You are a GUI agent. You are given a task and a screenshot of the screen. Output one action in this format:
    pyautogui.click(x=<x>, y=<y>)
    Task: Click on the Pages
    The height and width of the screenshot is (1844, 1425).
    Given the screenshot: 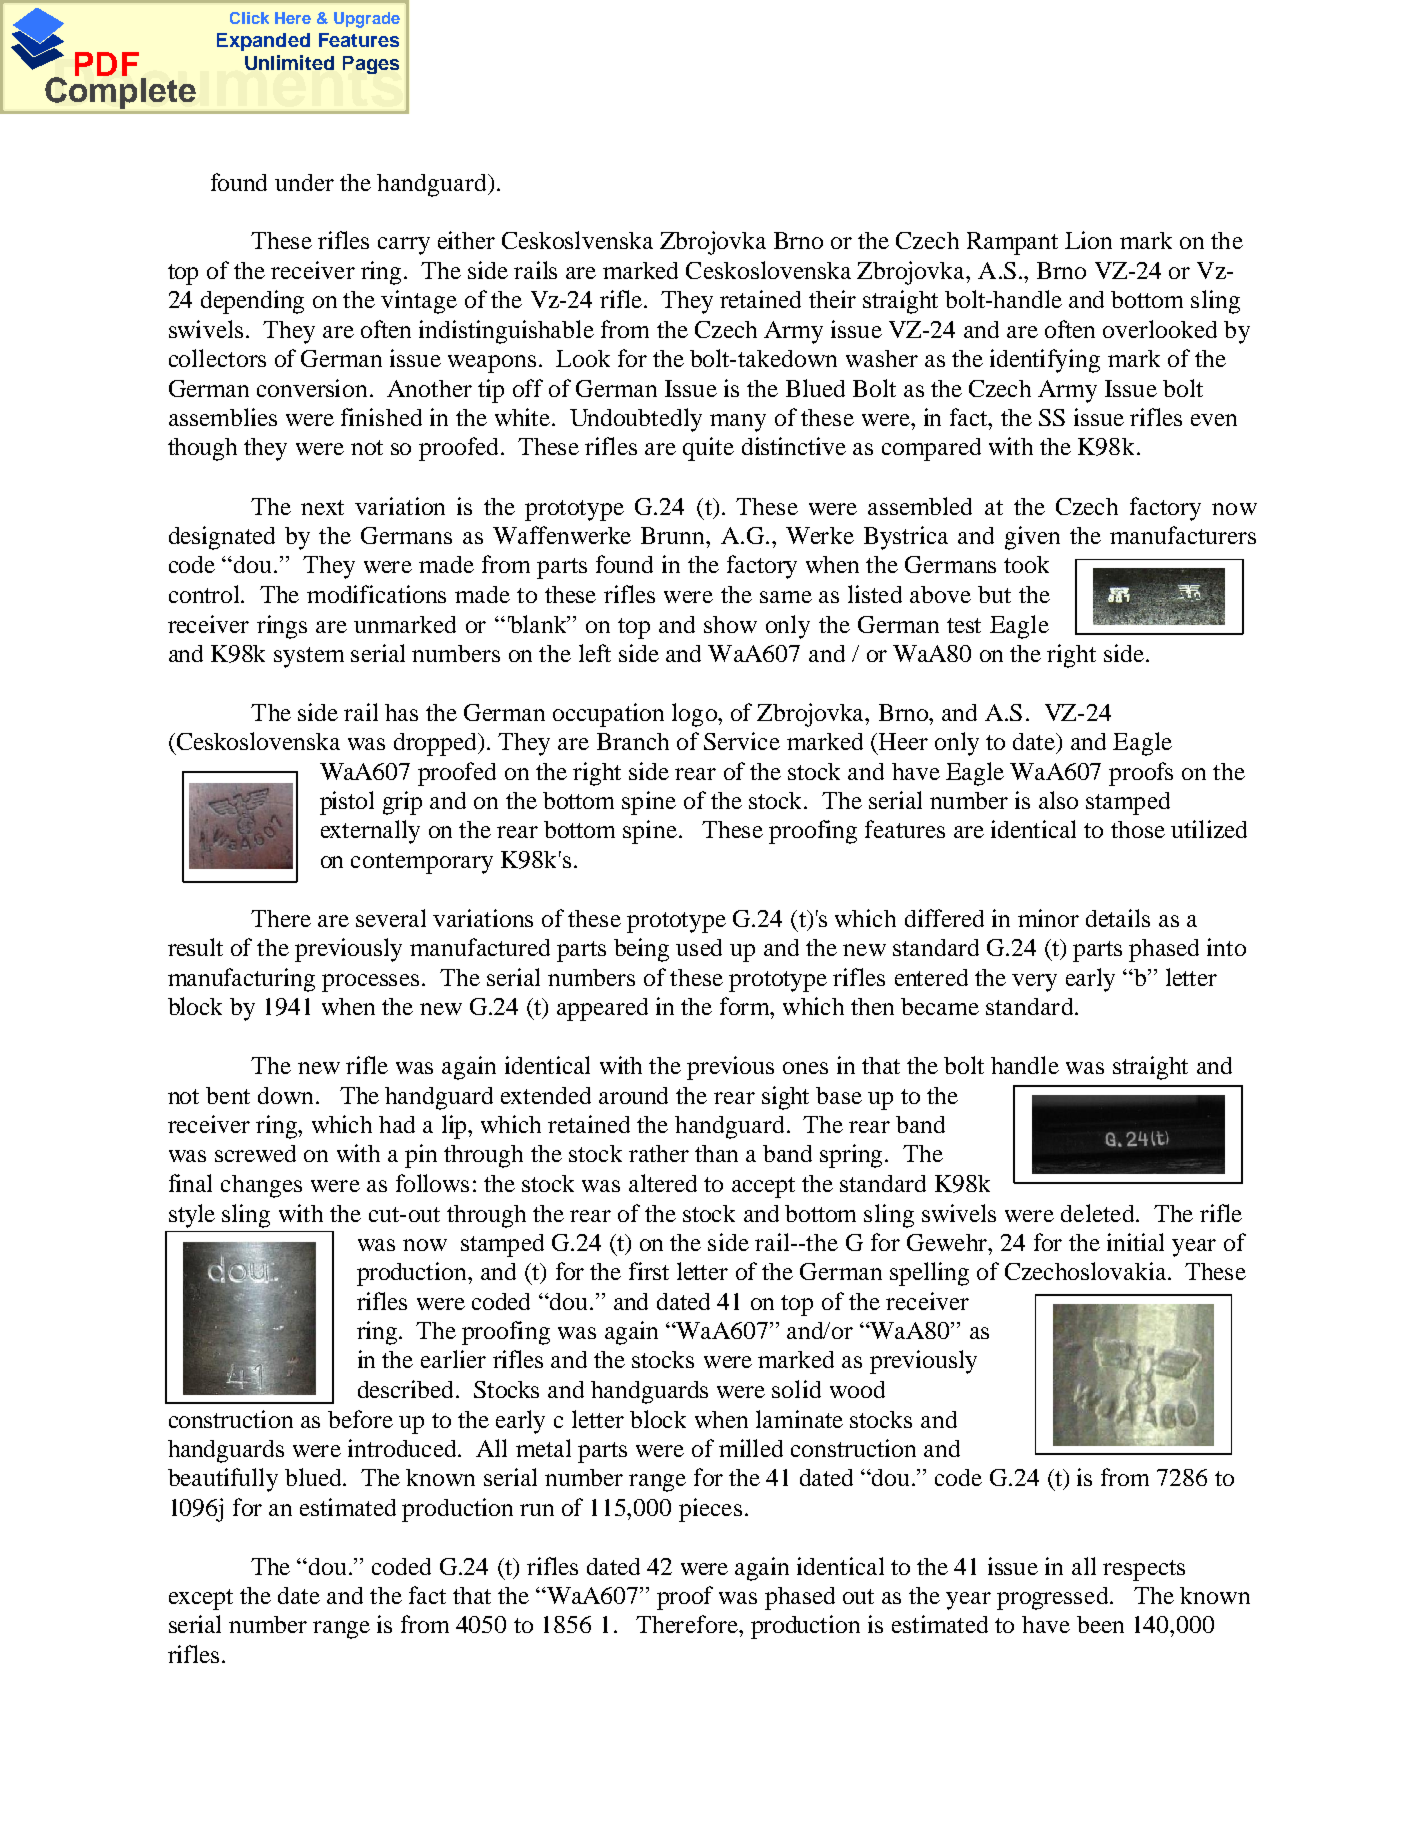 What is the action you would take?
    pyautogui.click(x=371, y=65)
